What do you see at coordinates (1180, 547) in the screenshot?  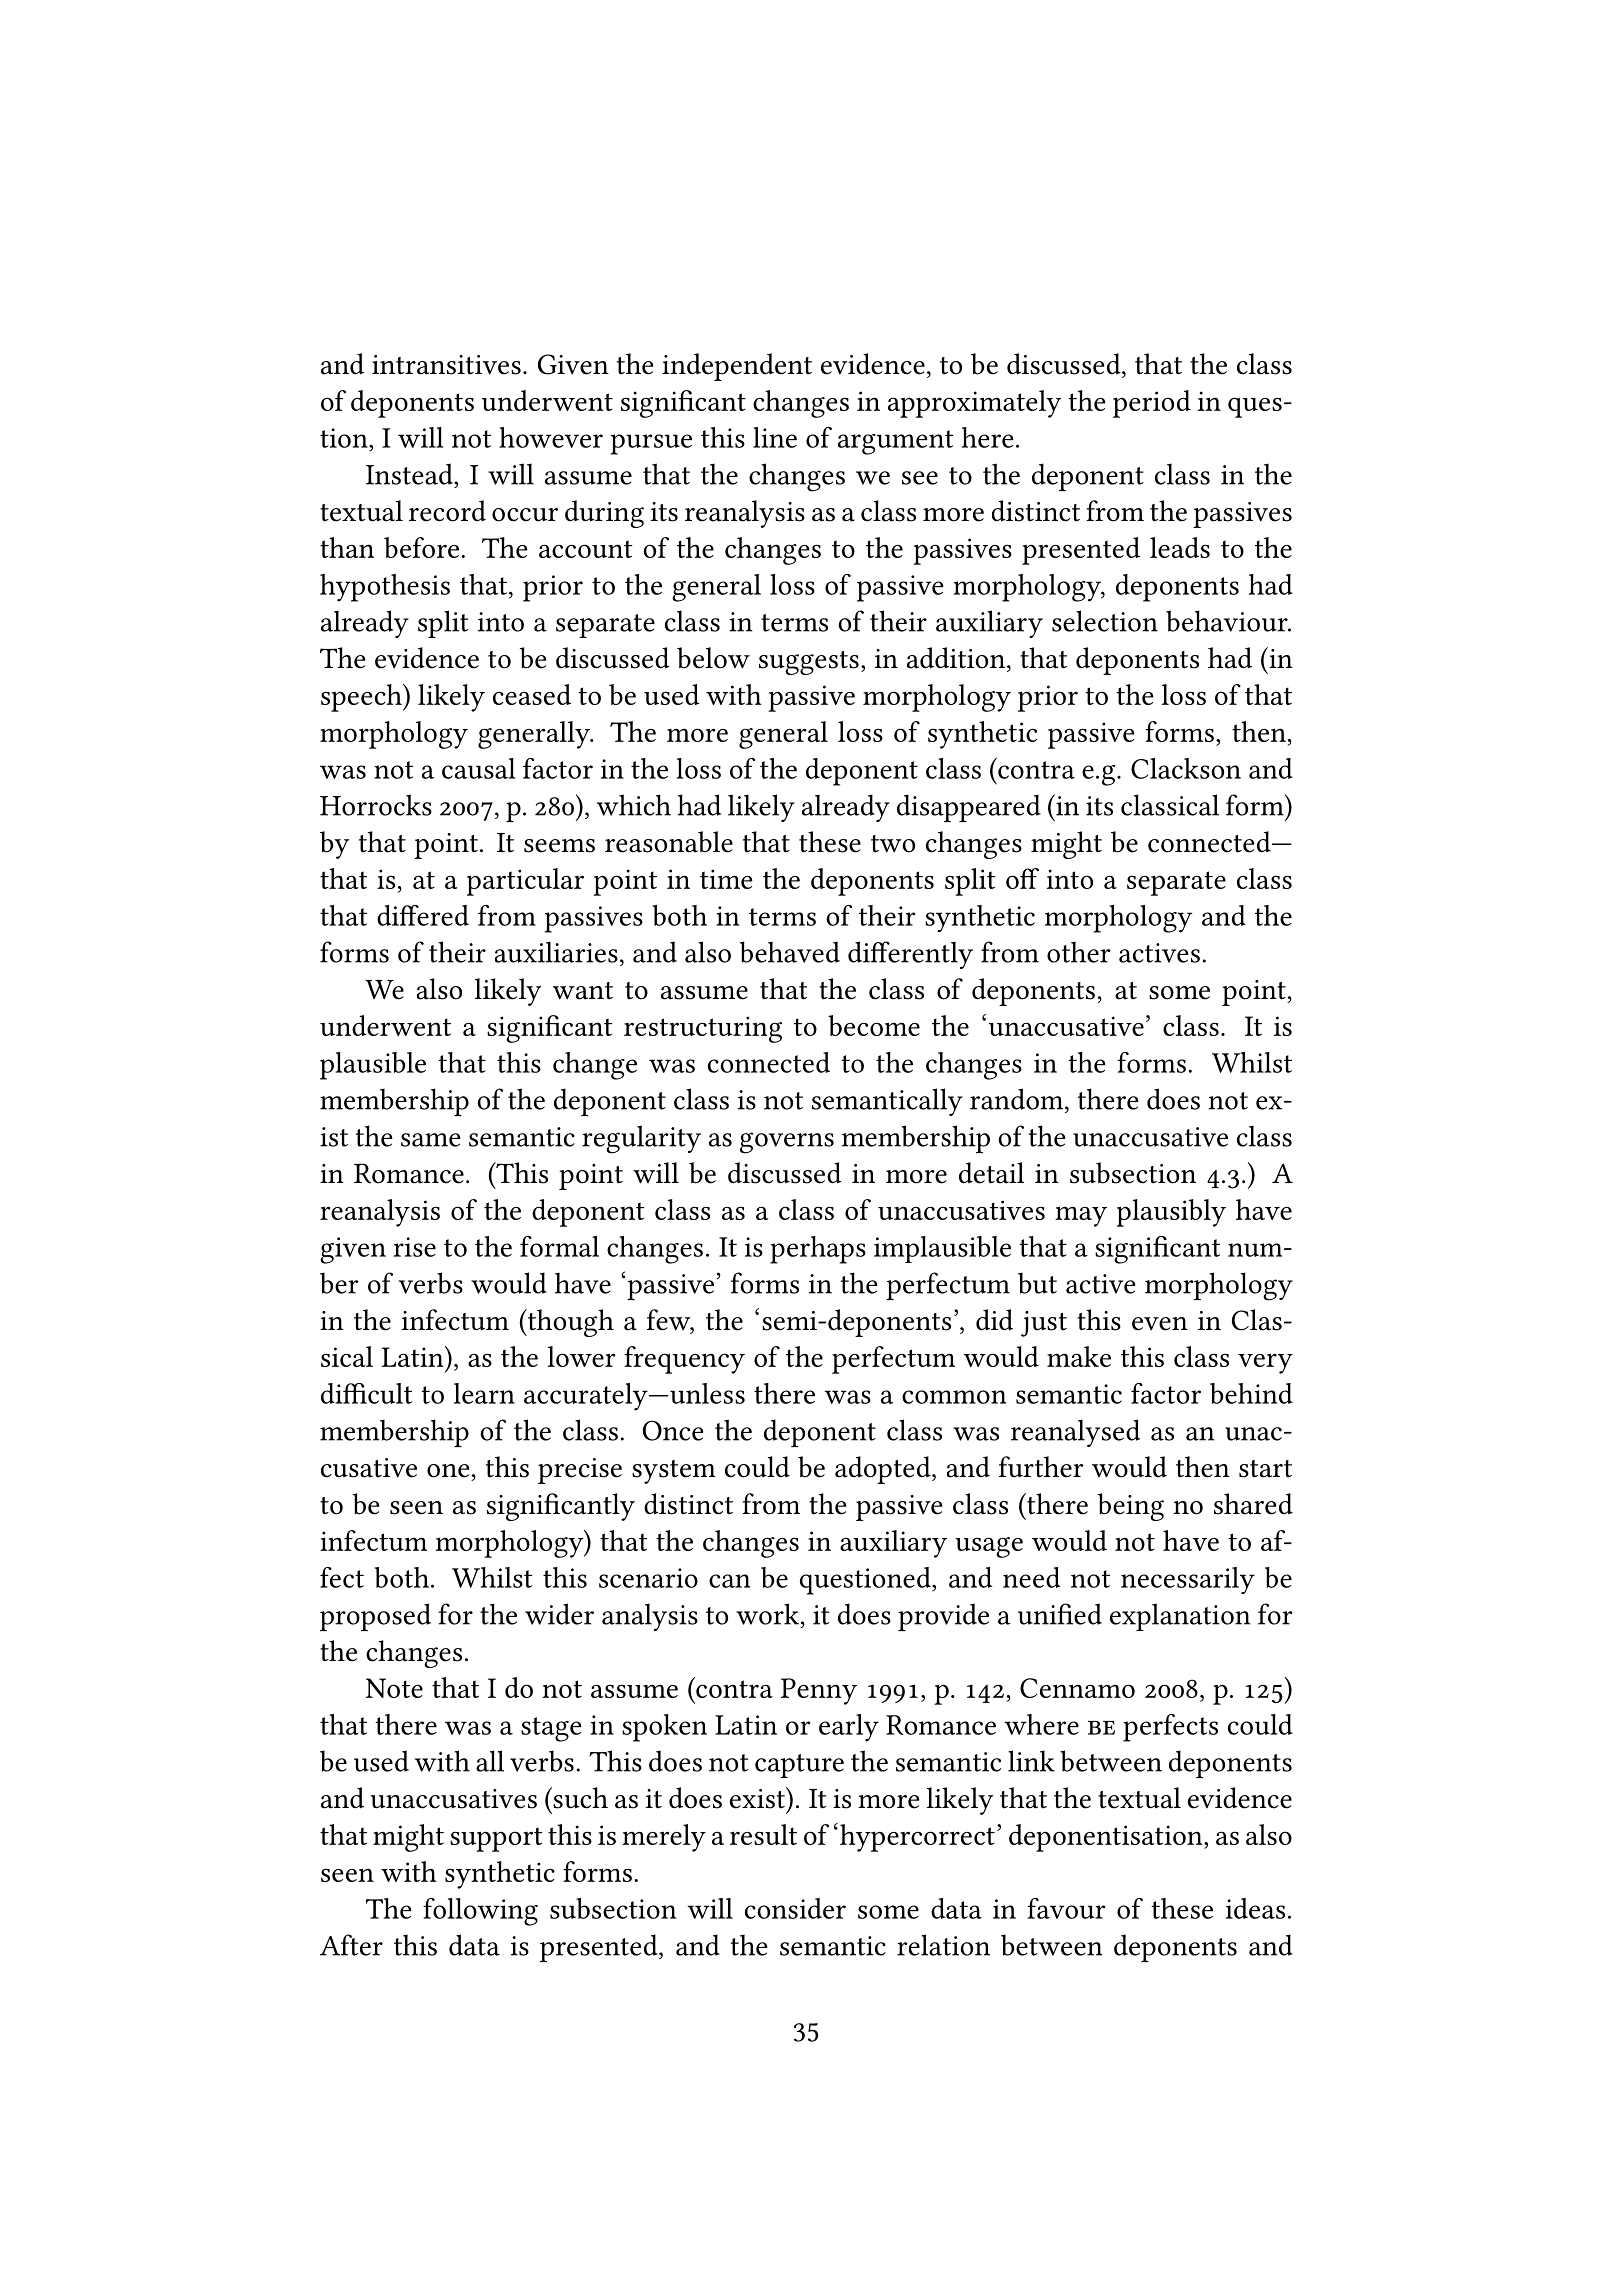 I see `leads` at bounding box center [1180, 547].
